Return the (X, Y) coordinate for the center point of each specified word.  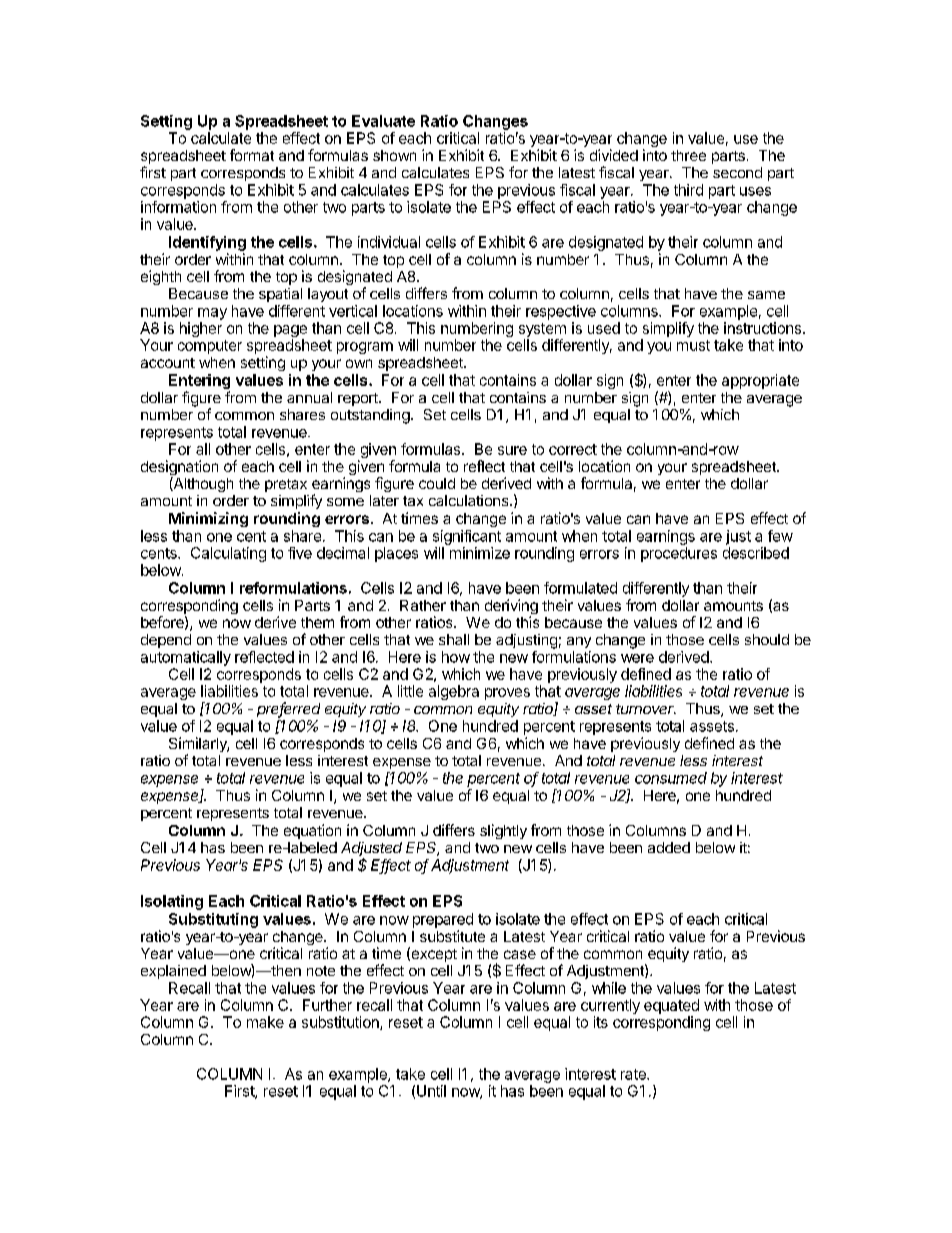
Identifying (207, 243)
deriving (511, 608)
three (688, 155)
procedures (679, 554)
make (265, 1022)
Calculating (228, 554)
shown (394, 155)
